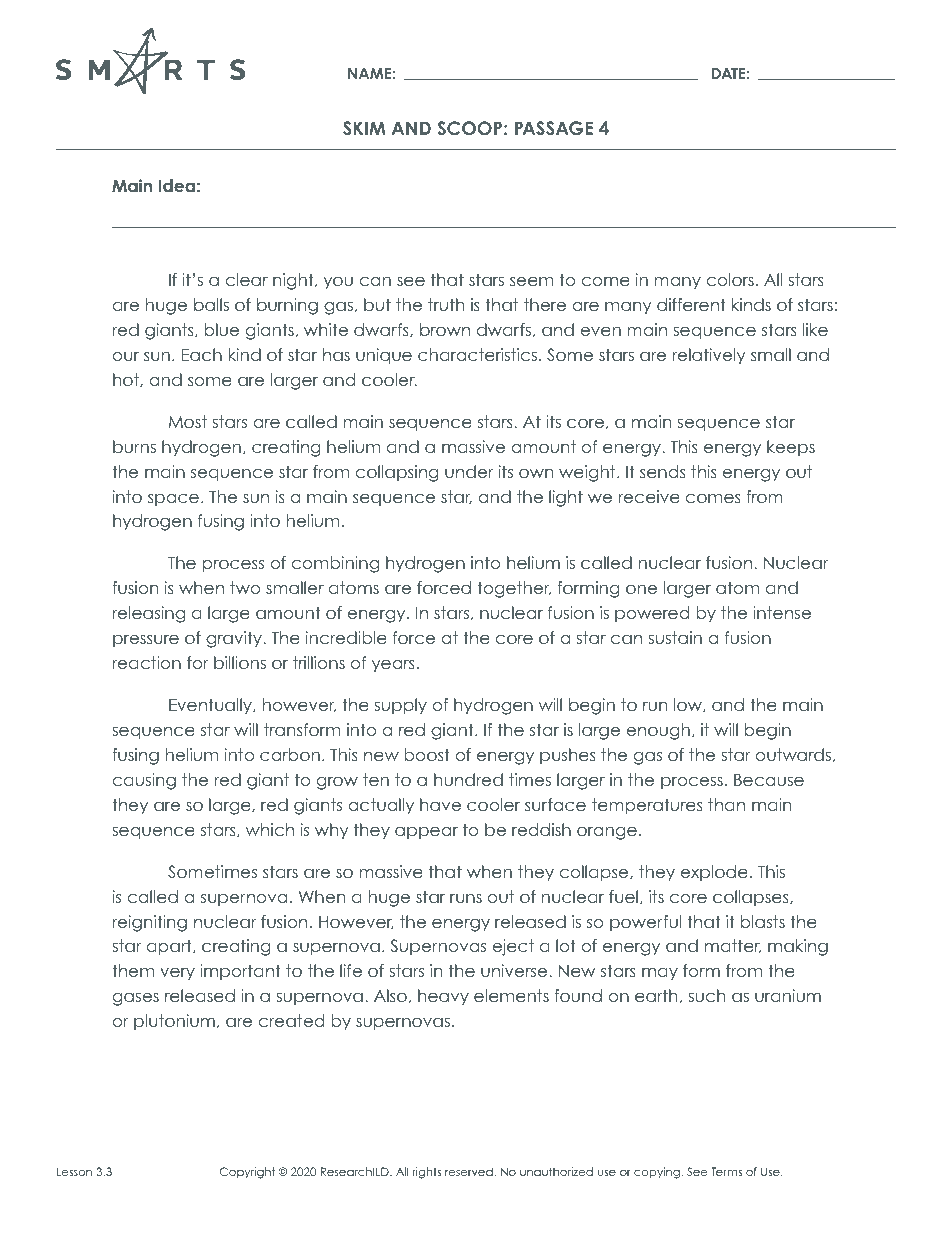  What do you see at coordinates (393, 666) in the screenshot?
I see `years` at bounding box center [393, 666].
